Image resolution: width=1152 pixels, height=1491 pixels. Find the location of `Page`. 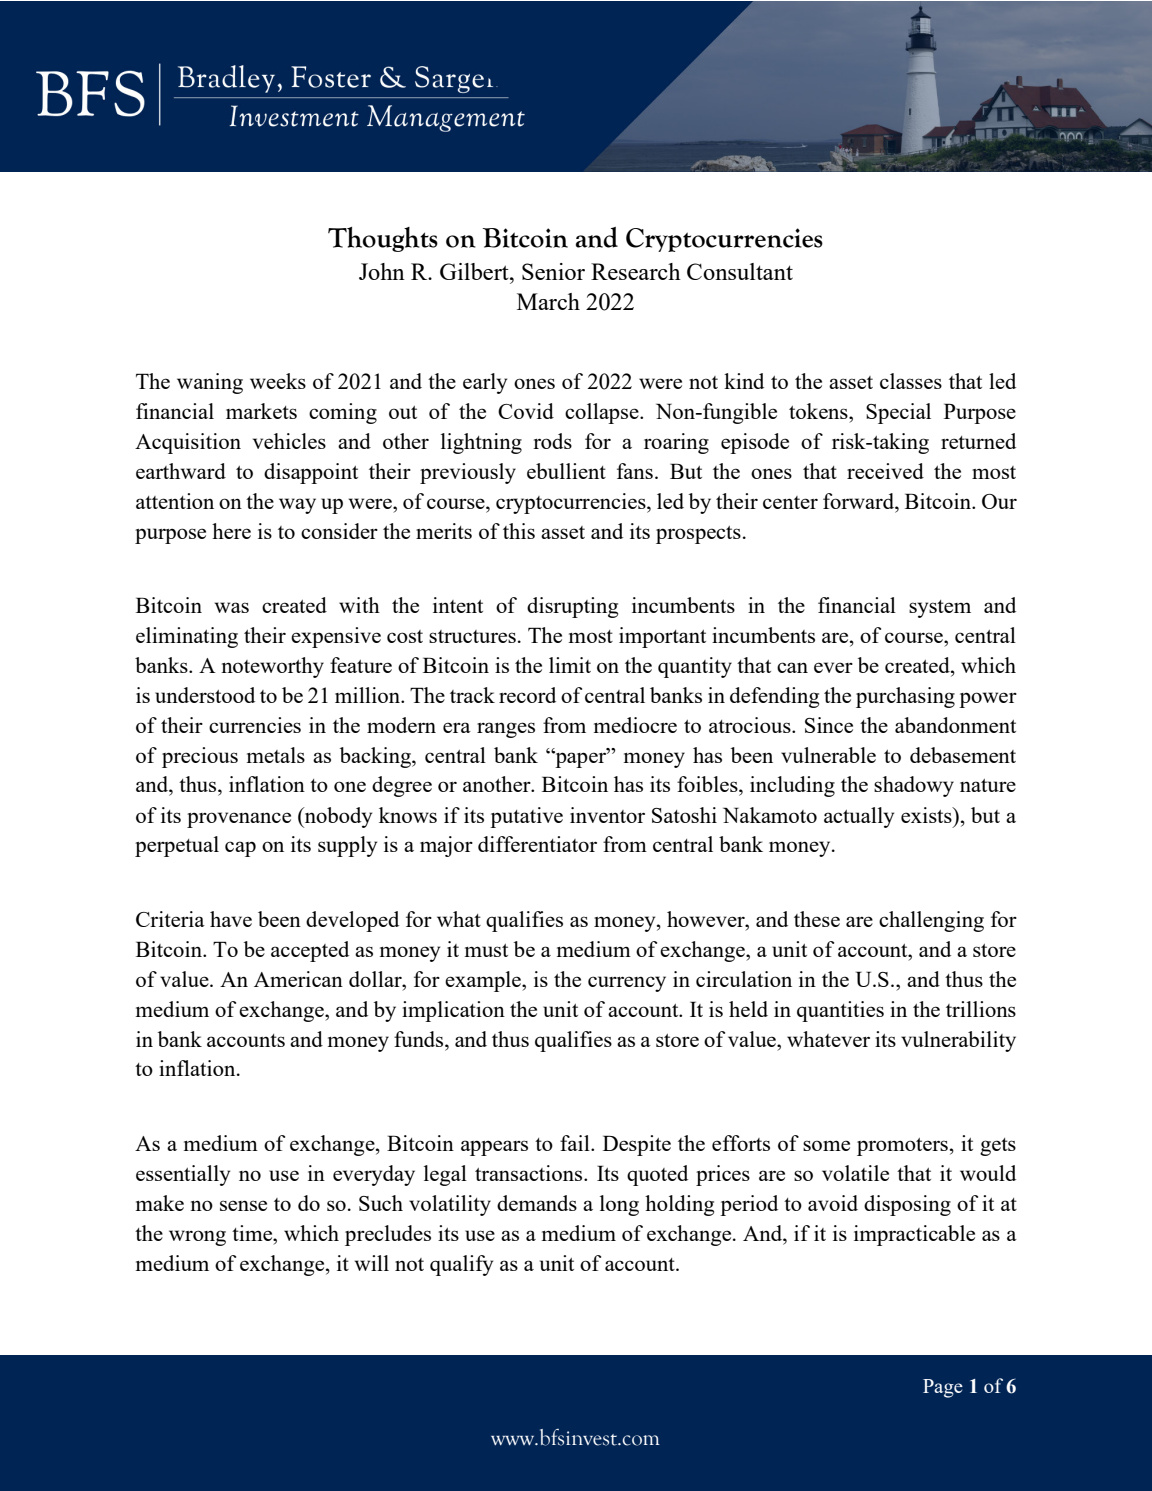

Page is located at coordinates (943, 1388).
